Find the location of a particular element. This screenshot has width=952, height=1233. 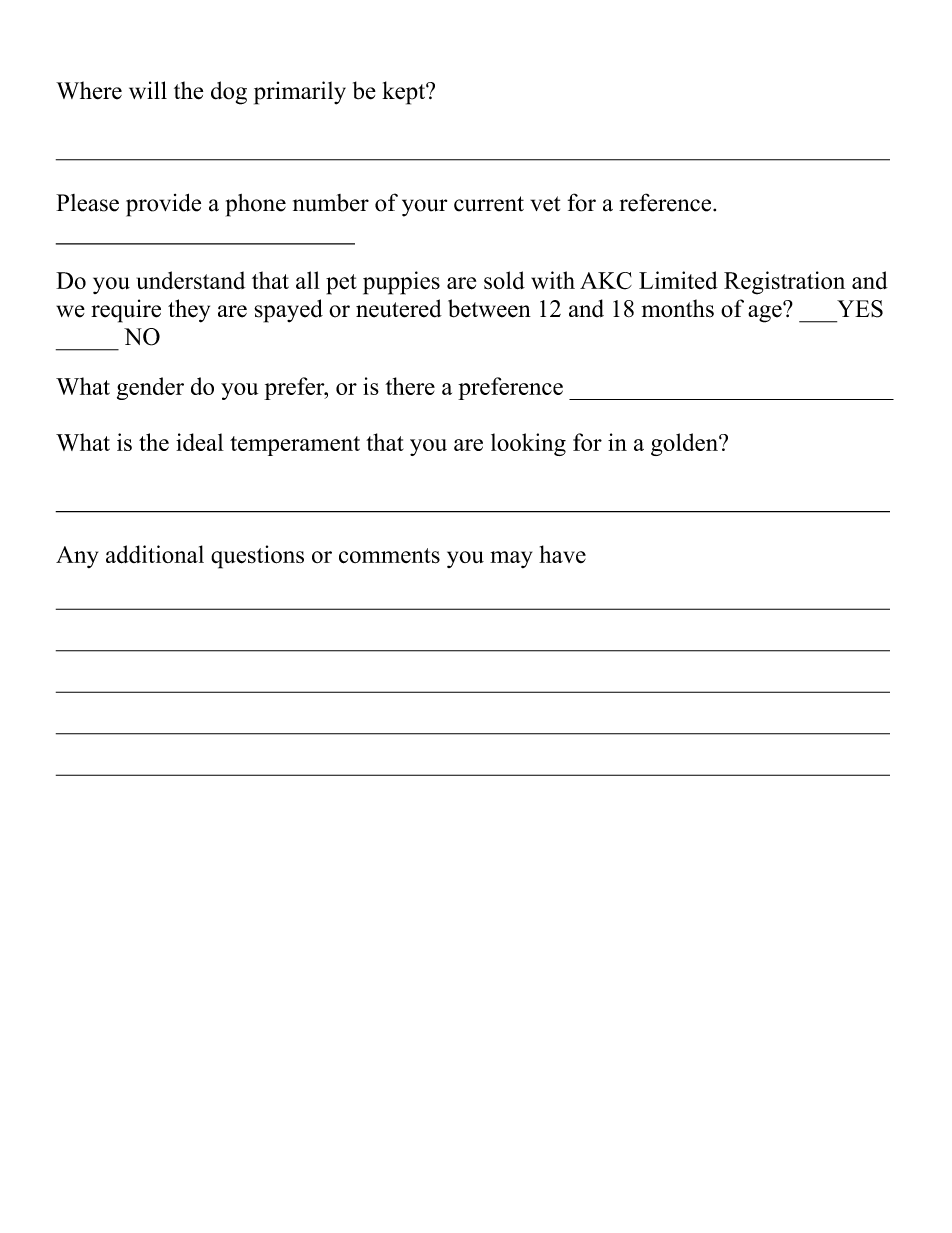

golden is located at coordinates (685, 444).
